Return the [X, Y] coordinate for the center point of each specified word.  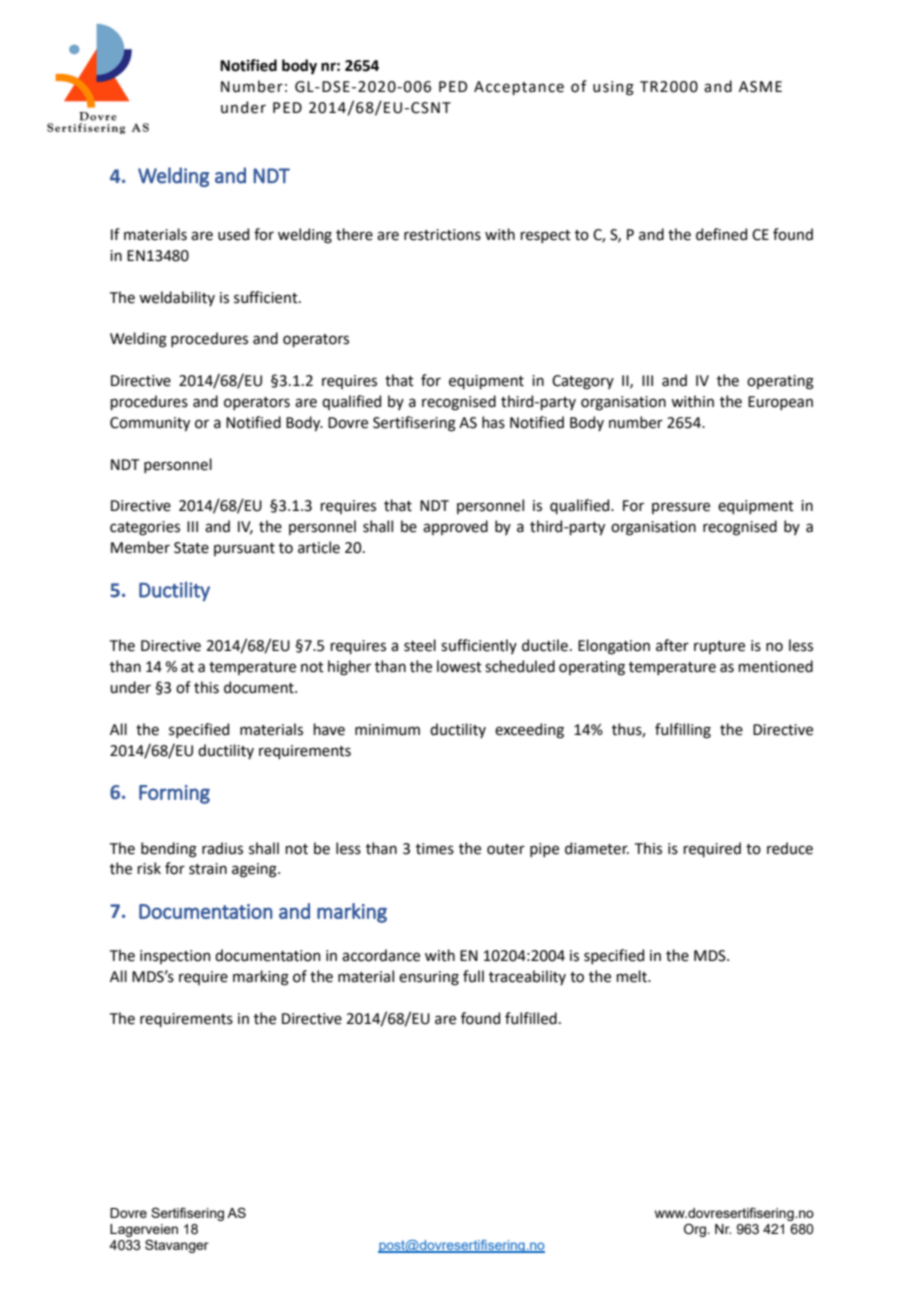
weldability [177, 298]
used [233, 234]
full [473, 976]
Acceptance [519, 88]
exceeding [529, 731]
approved [455, 527]
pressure [681, 508]
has [493, 422]
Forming [174, 794]
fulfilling [683, 731]
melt [632, 976]
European [780, 403]
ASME [760, 87]
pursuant [244, 549]
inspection [175, 957]
